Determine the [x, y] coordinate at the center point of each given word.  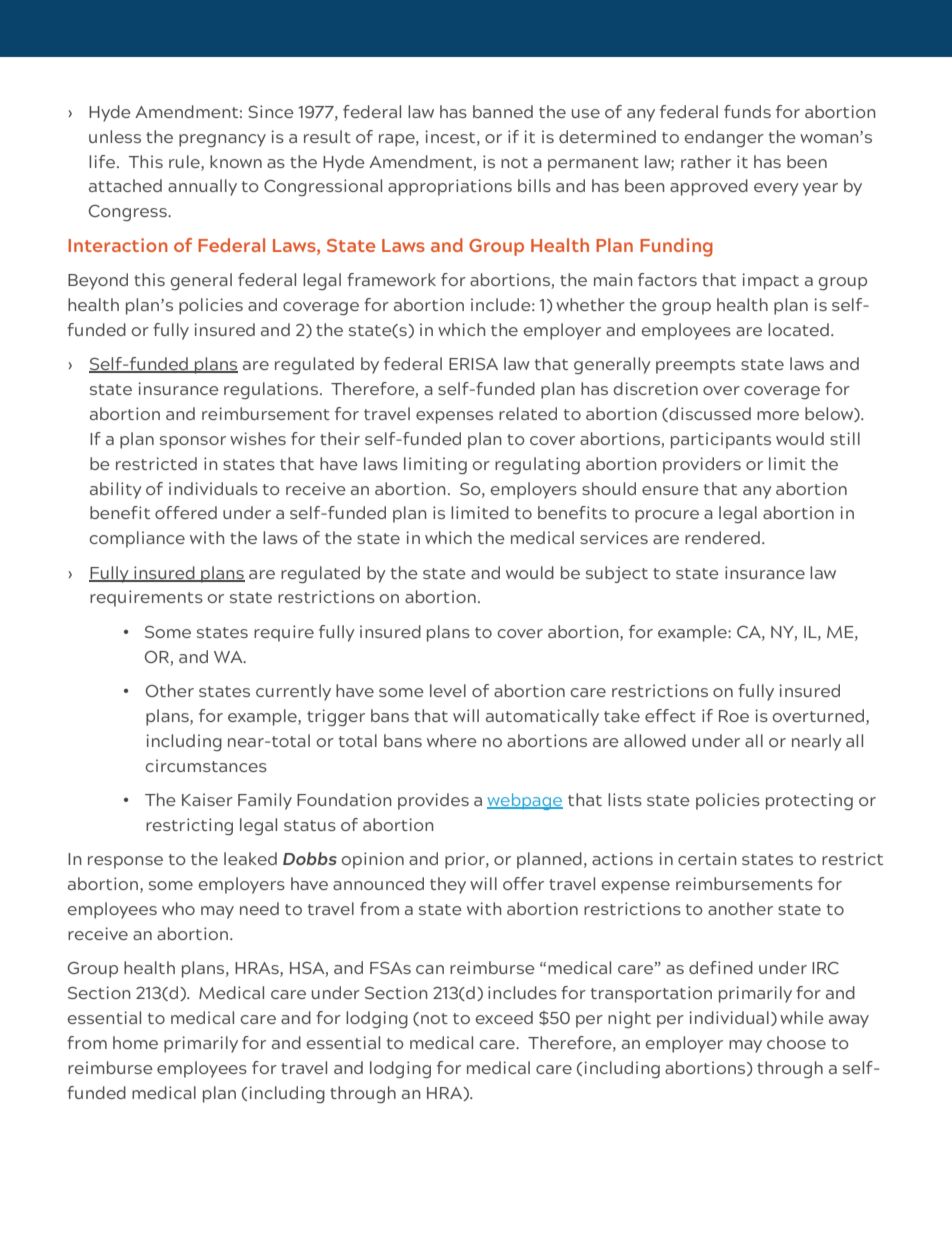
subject [617, 574]
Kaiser [207, 799]
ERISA [473, 364]
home [135, 1042]
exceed [504, 1017]
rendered [722, 537]
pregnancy [222, 140]
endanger [724, 138]
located [798, 329]
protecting [809, 801]
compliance [137, 539]
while [802, 1017]
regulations [271, 390]
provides [433, 801]
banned [503, 111]
